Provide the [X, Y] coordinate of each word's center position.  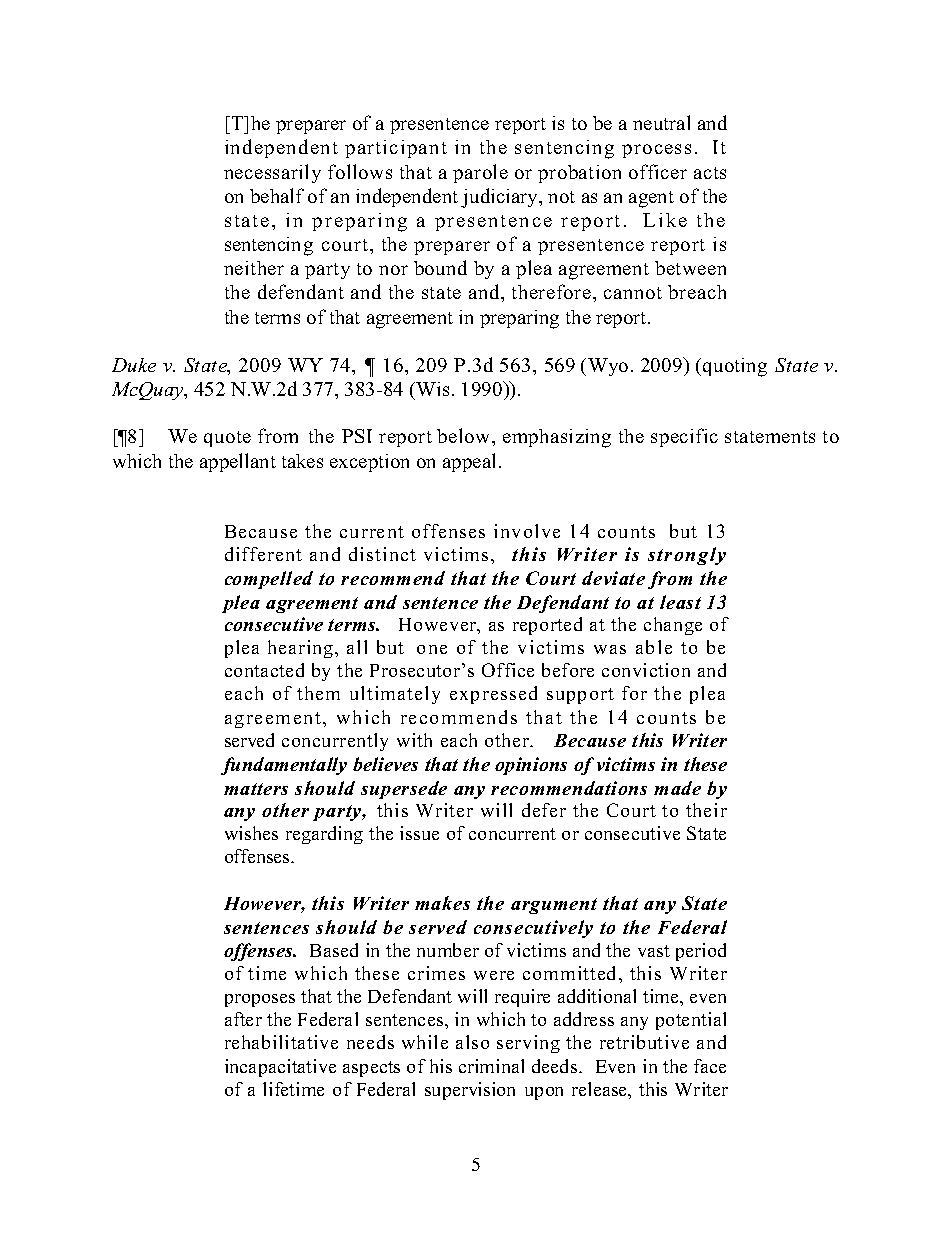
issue [419, 833]
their [706, 810]
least [680, 602]
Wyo [608, 367]
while [425, 1042]
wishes [251, 833]
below [465, 435]
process [656, 151]
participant [396, 149]
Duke [134, 365]
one [432, 649]
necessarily [272, 173]
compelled [269, 580]
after [243, 1019]
